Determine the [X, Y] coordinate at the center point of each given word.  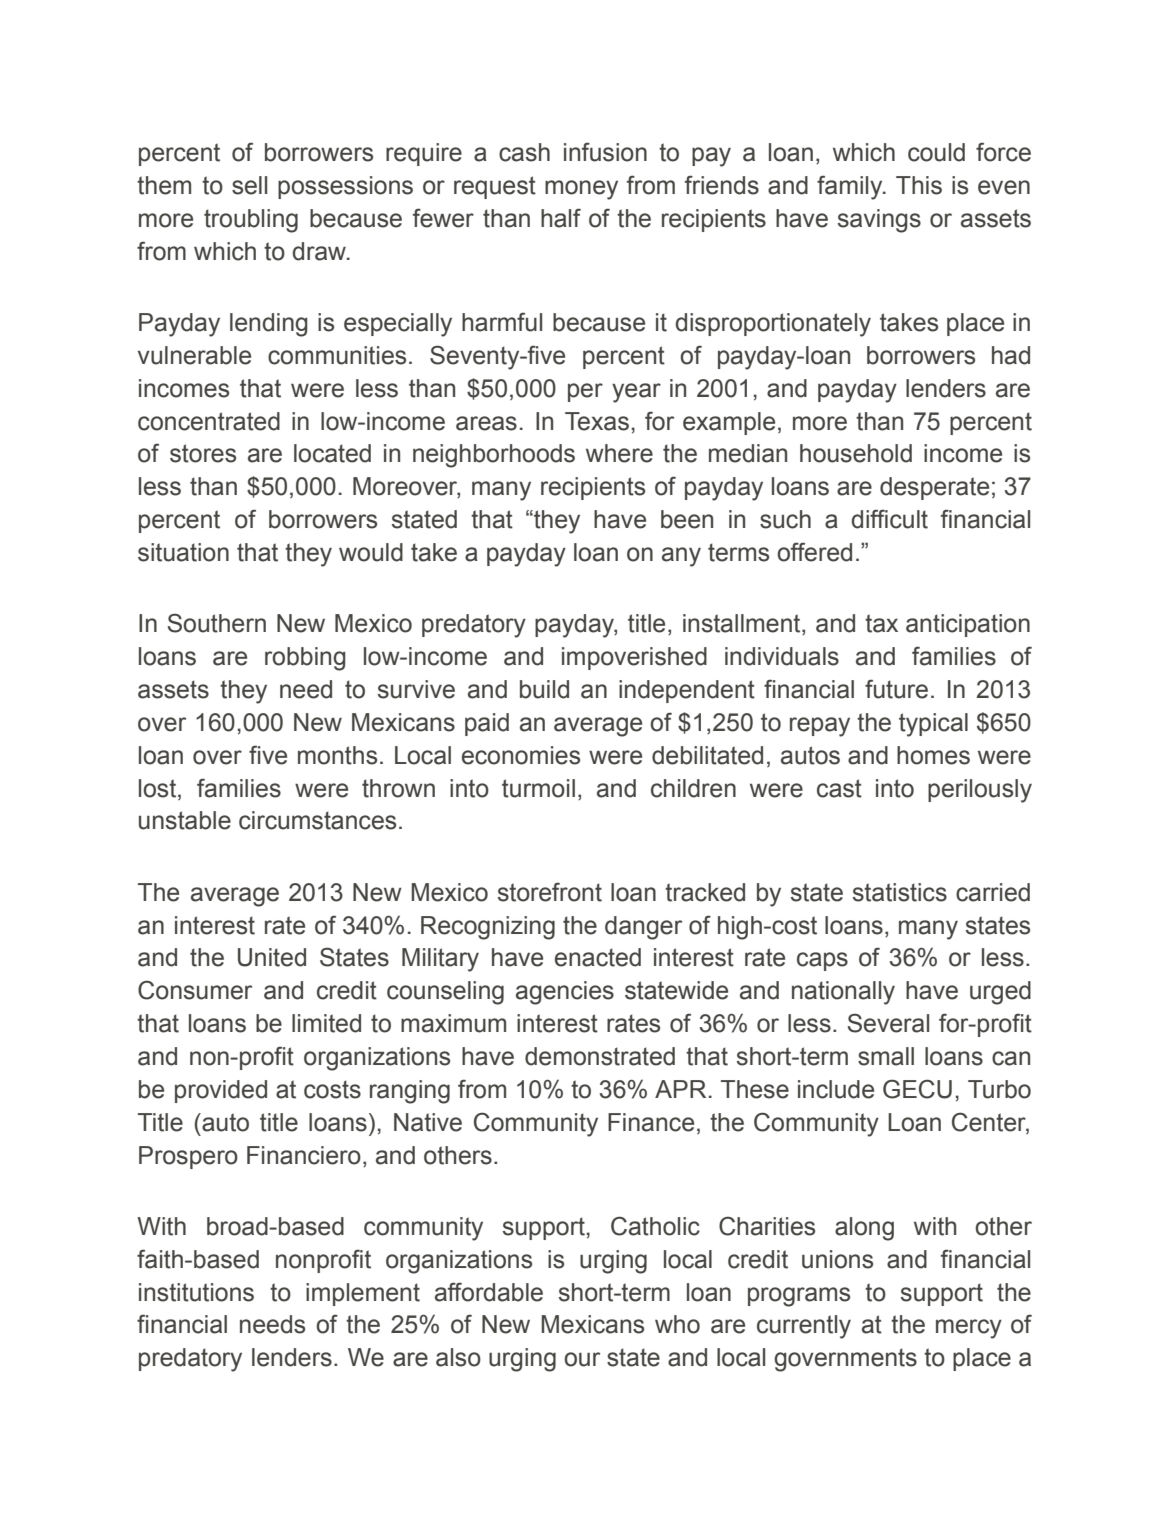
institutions [196, 1292]
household [856, 453]
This [919, 185]
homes [933, 755]
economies [521, 755]
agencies [565, 993]
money [581, 190]
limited [326, 1023]
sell [249, 185]
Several [888, 1023]
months [337, 755]
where [619, 453]
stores [203, 453]
